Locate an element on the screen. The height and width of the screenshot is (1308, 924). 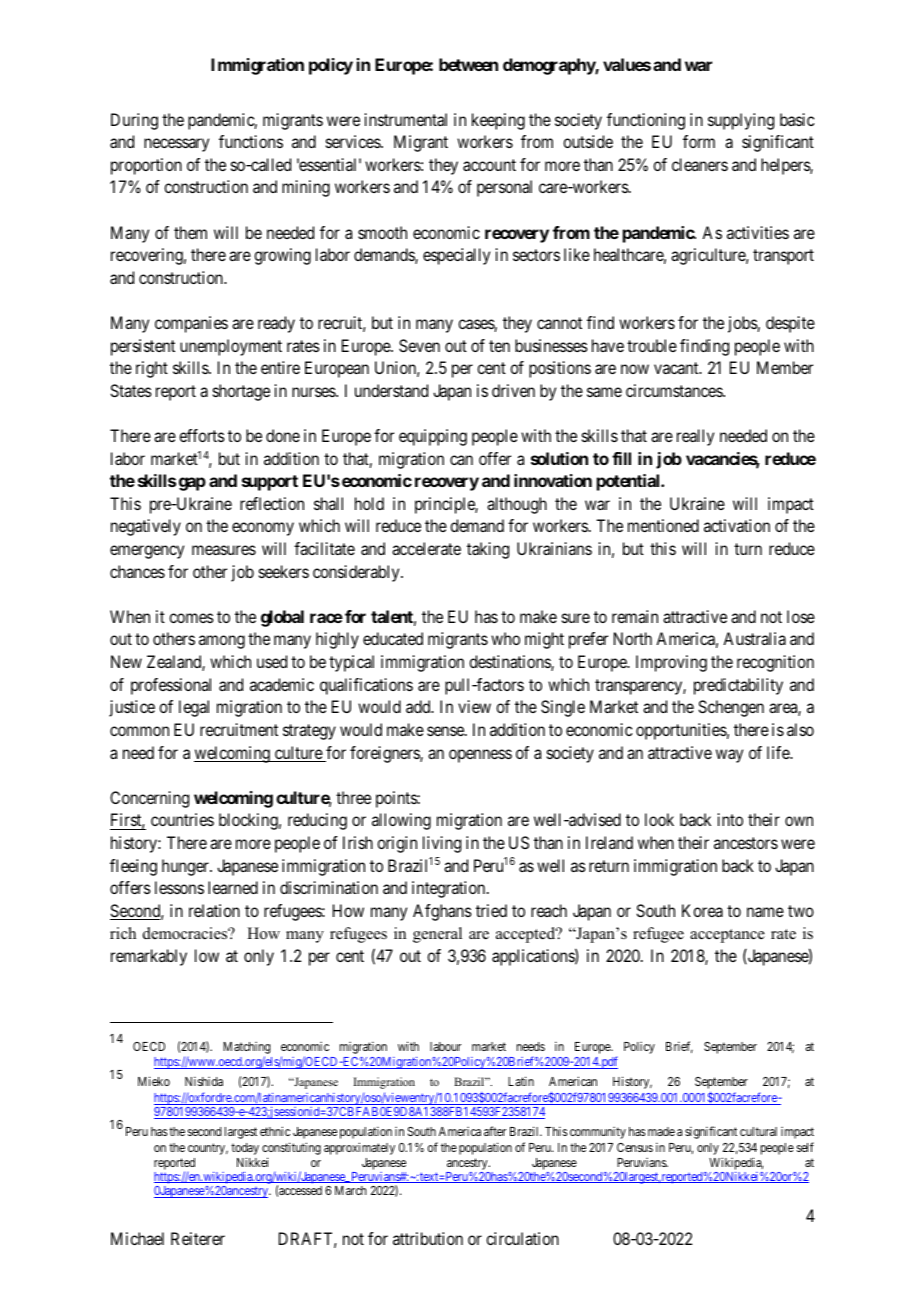
gap is located at coordinates (192, 484).
